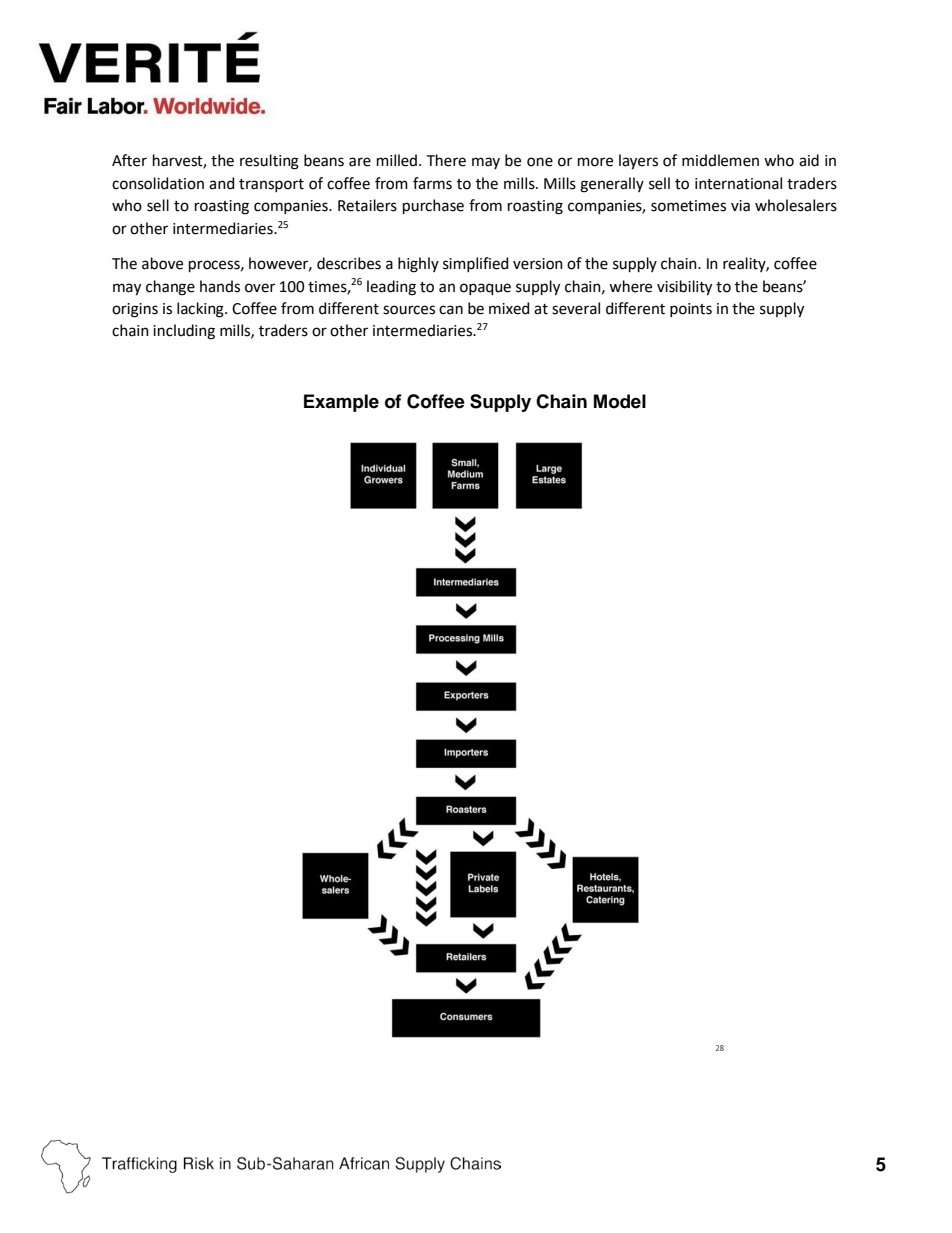  What do you see at coordinates (451, 310) in the page?
I see `can` at bounding box center [451, 310].
